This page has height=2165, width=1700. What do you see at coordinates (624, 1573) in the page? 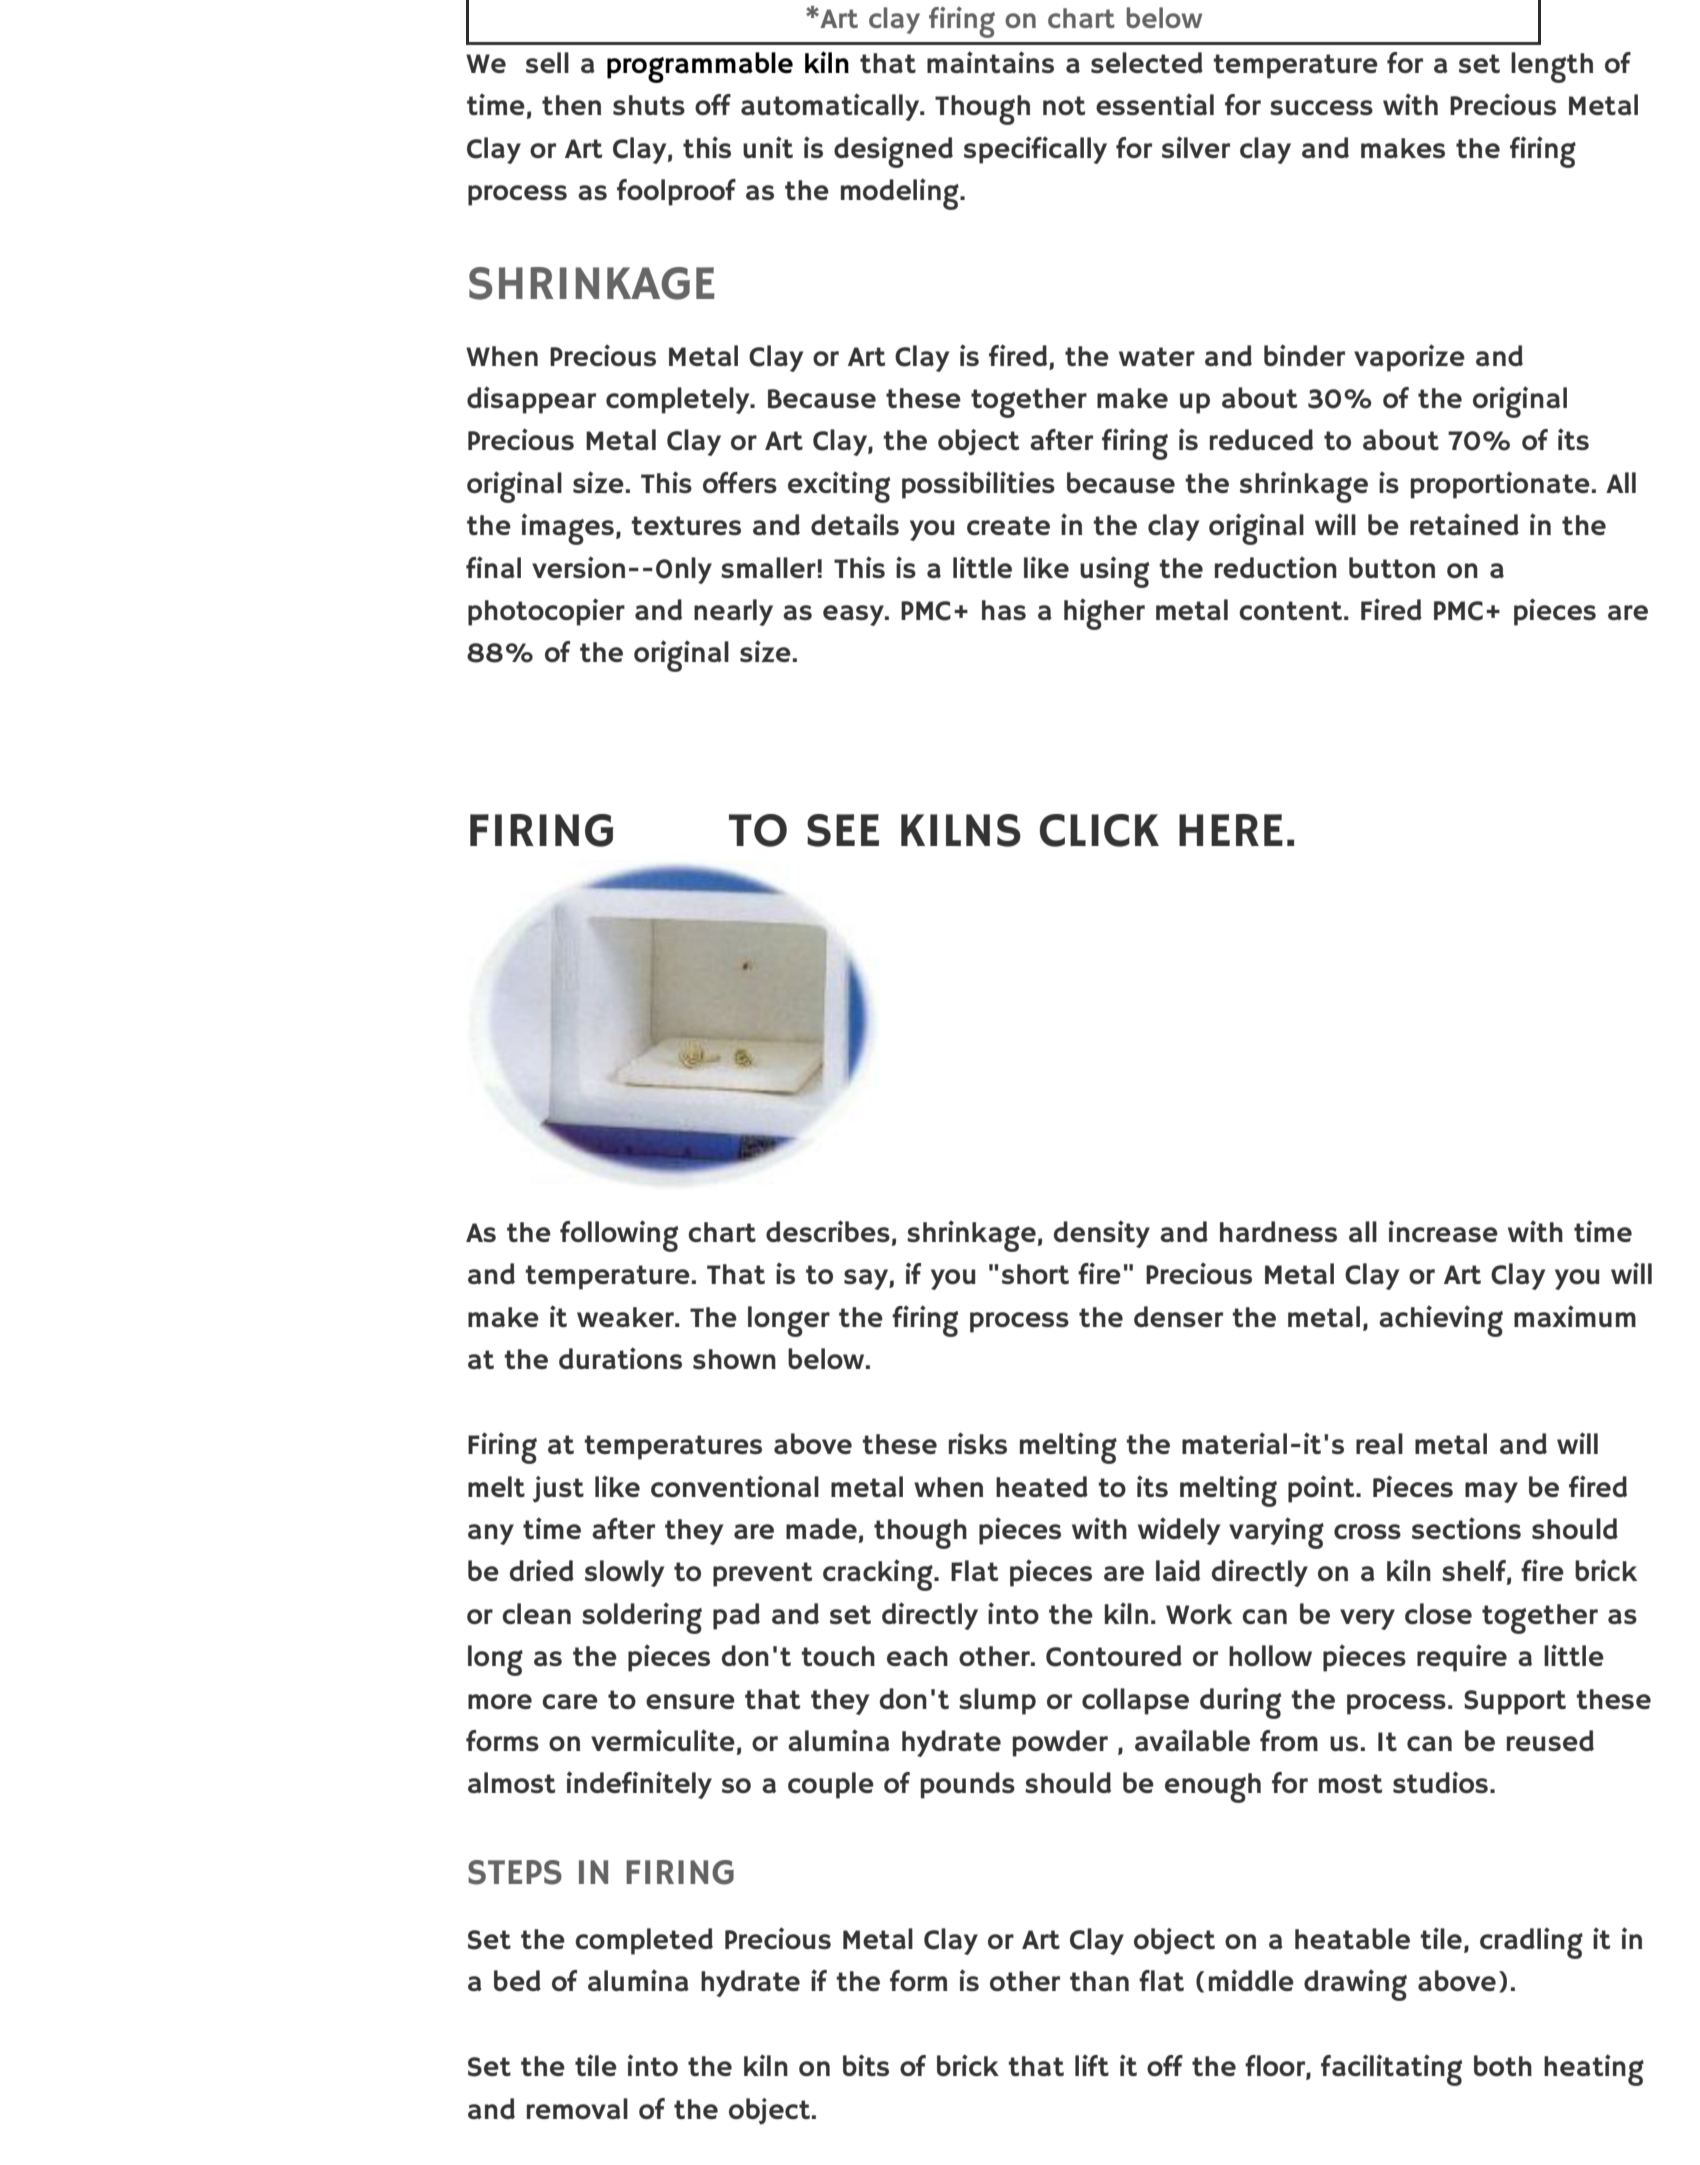
I see `slowly` at bounding box center [624, 1573].
